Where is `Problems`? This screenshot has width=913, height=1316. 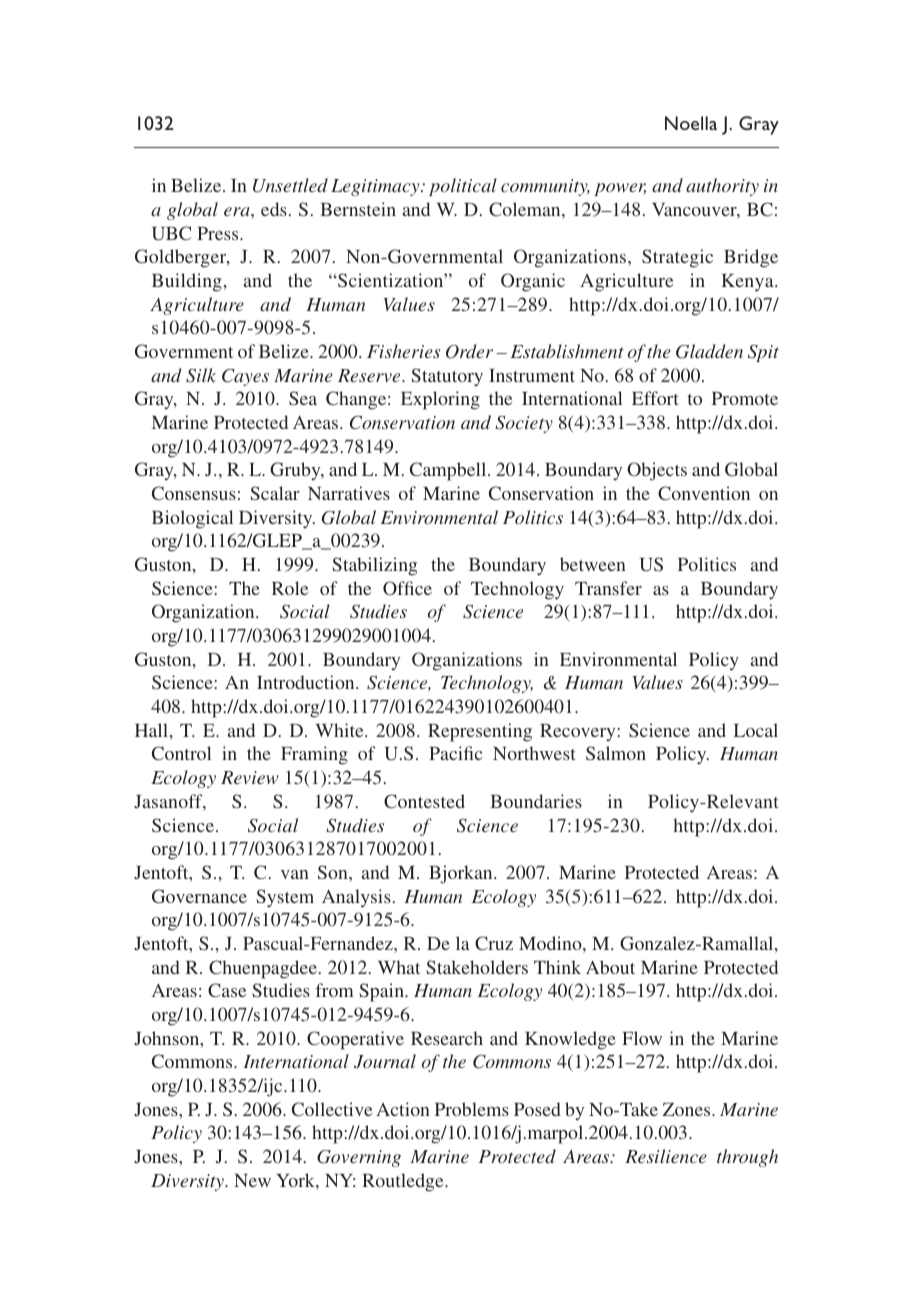 Problems is located at coordinates (472, 1109).
